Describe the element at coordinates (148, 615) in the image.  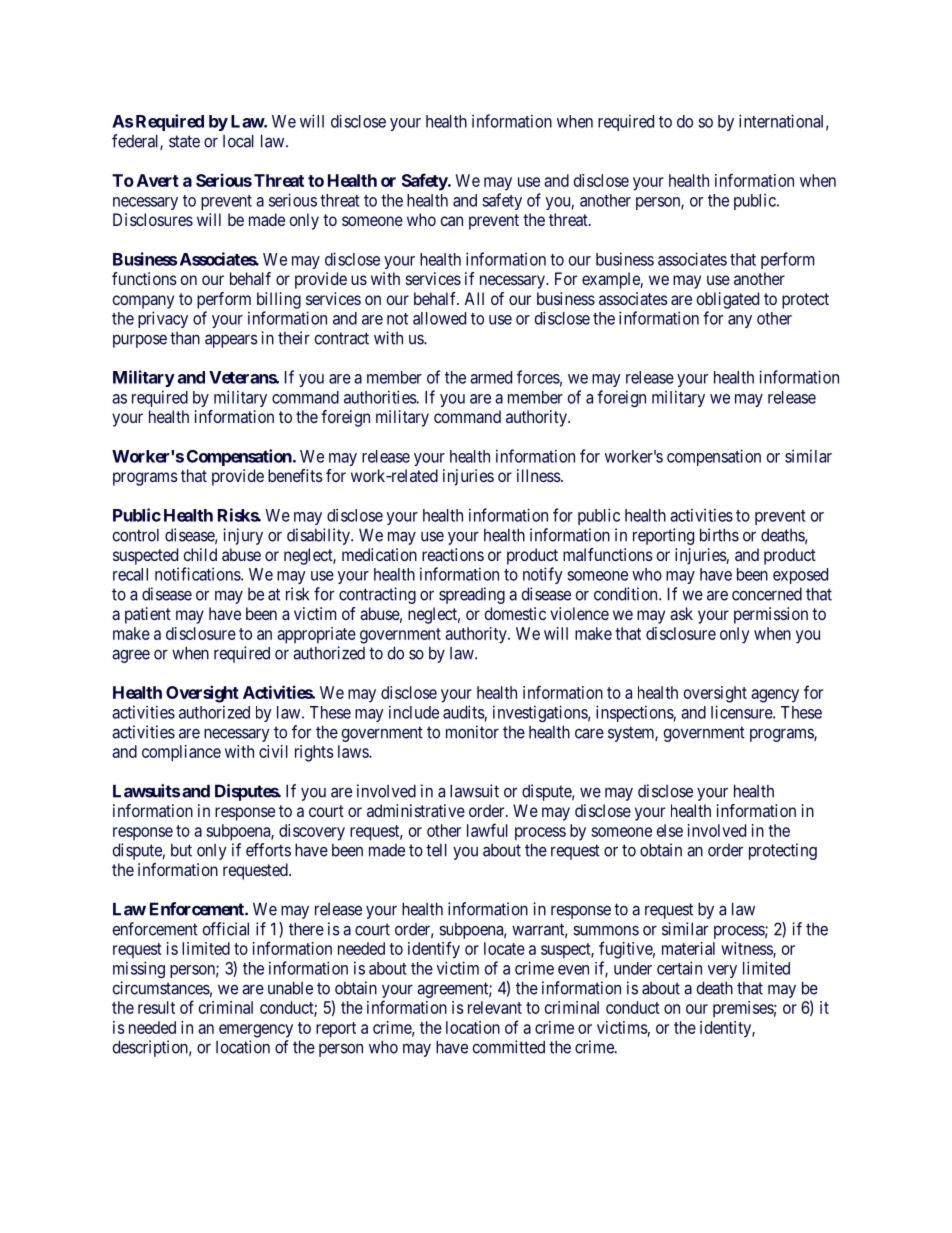
I see `patient` at that location.
